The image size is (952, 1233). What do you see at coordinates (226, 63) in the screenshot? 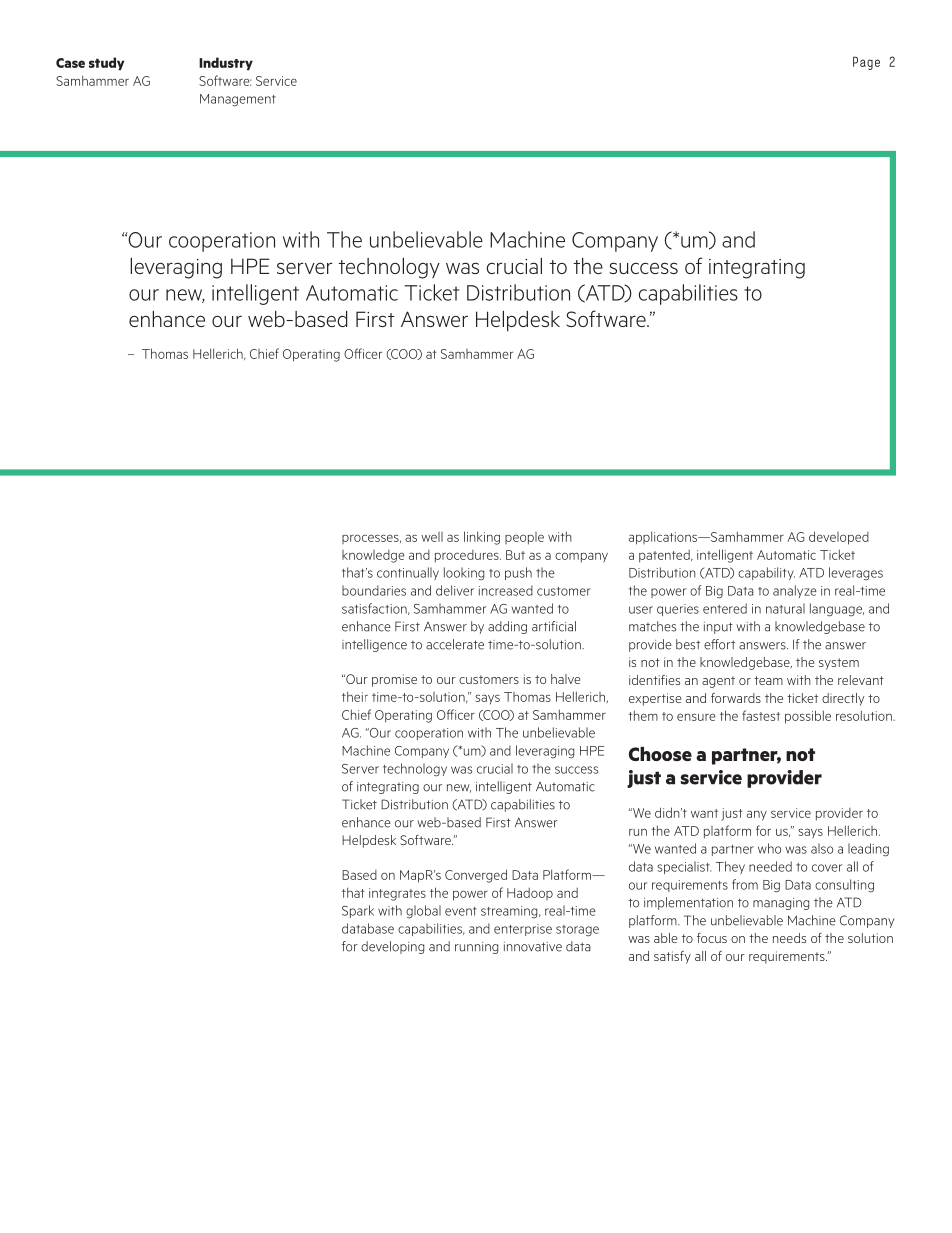
I see `Industry` at bounding box center [226, 63].
